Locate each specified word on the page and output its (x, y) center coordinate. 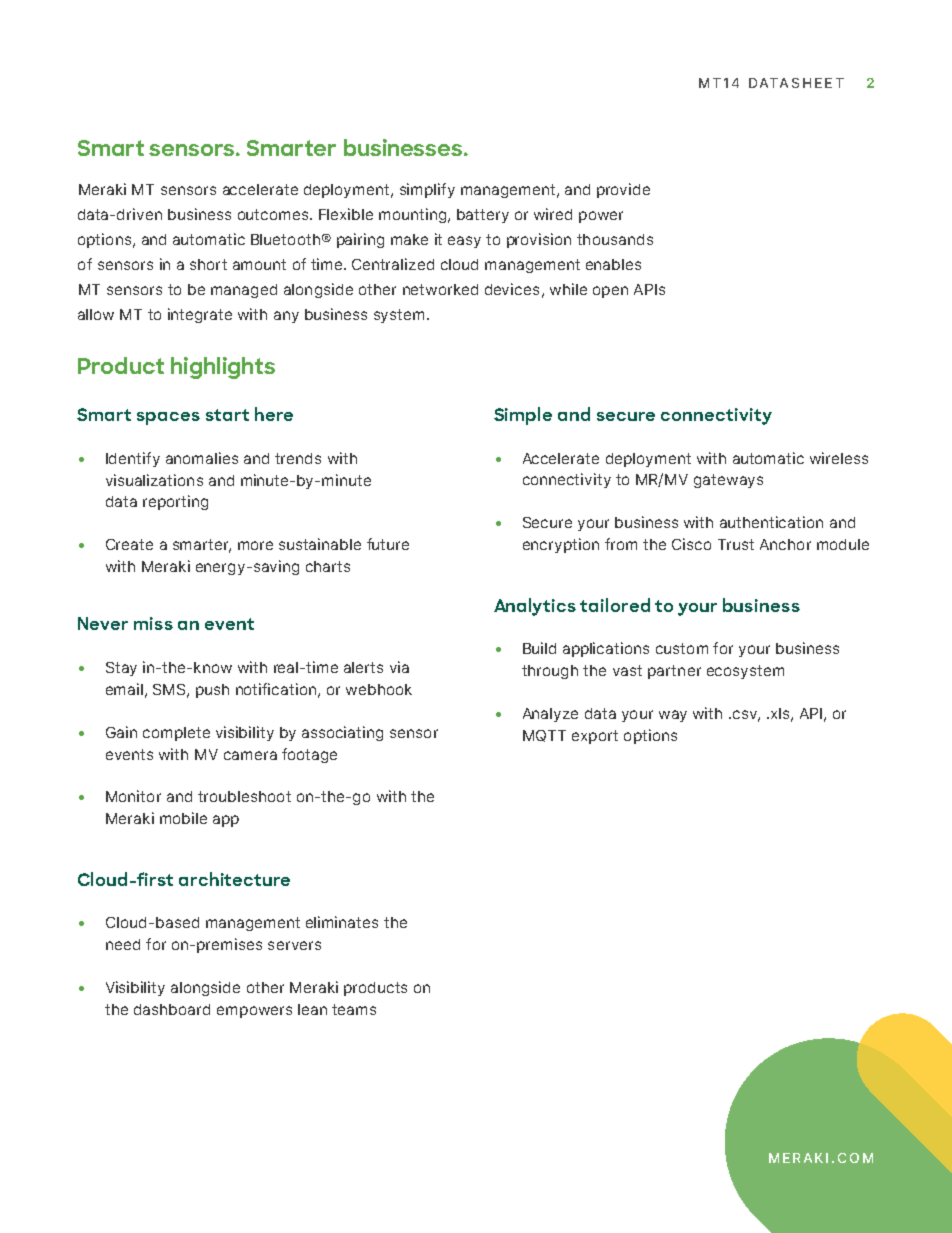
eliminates (342, 922)
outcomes (274, 214)
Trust (736, 544)
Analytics (535, 607)
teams (354, 1009)
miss (153, 623)
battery (483, 216)
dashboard (172, 1009)
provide (623, 190)
